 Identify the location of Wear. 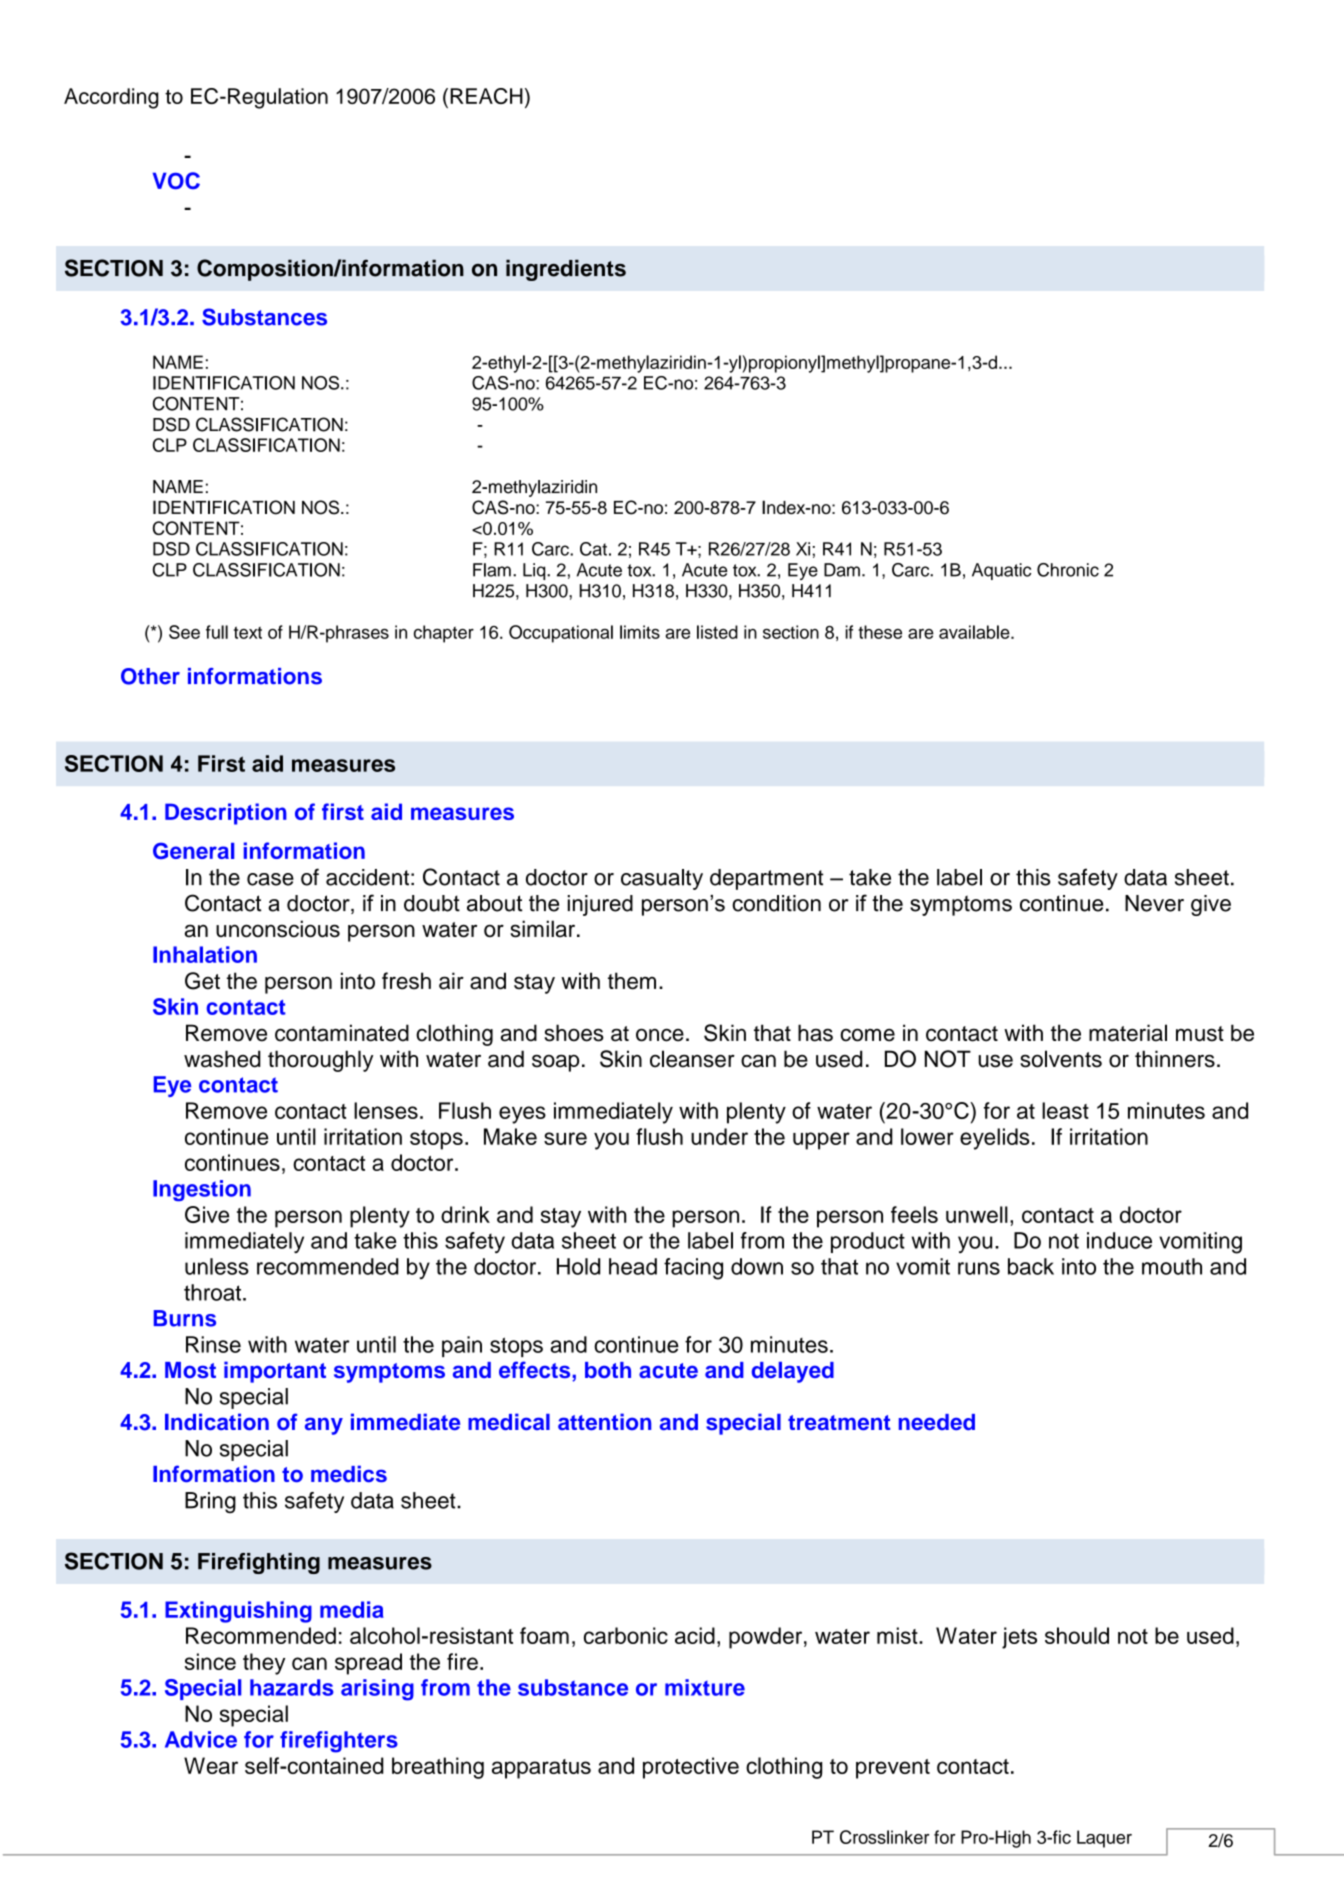
(211, 1765).
